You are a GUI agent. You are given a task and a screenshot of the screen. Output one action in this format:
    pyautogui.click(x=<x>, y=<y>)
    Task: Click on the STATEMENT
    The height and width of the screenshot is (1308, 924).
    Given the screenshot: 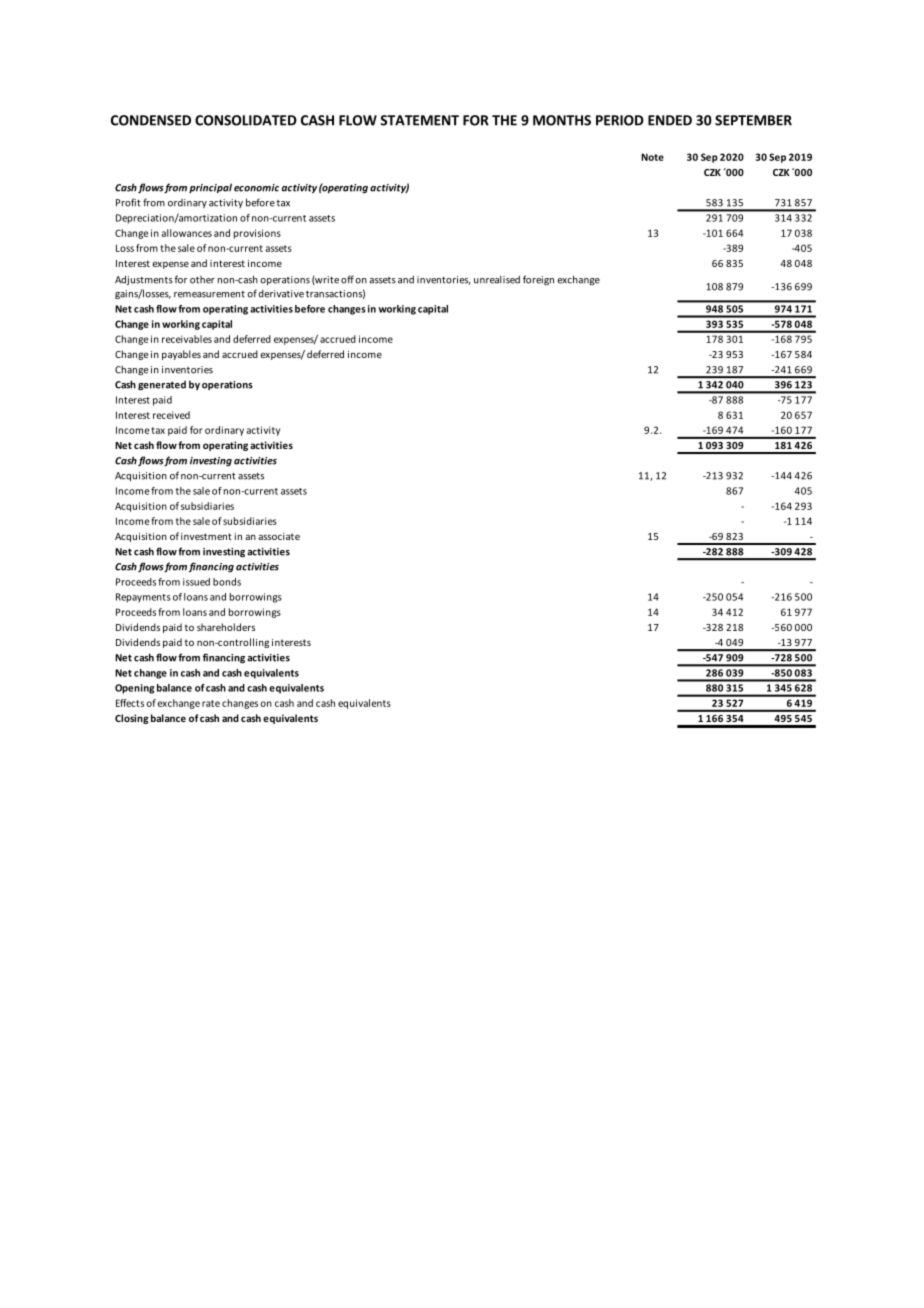 What is the action you would take?
    pyautogui.click(x=419, y=120)
